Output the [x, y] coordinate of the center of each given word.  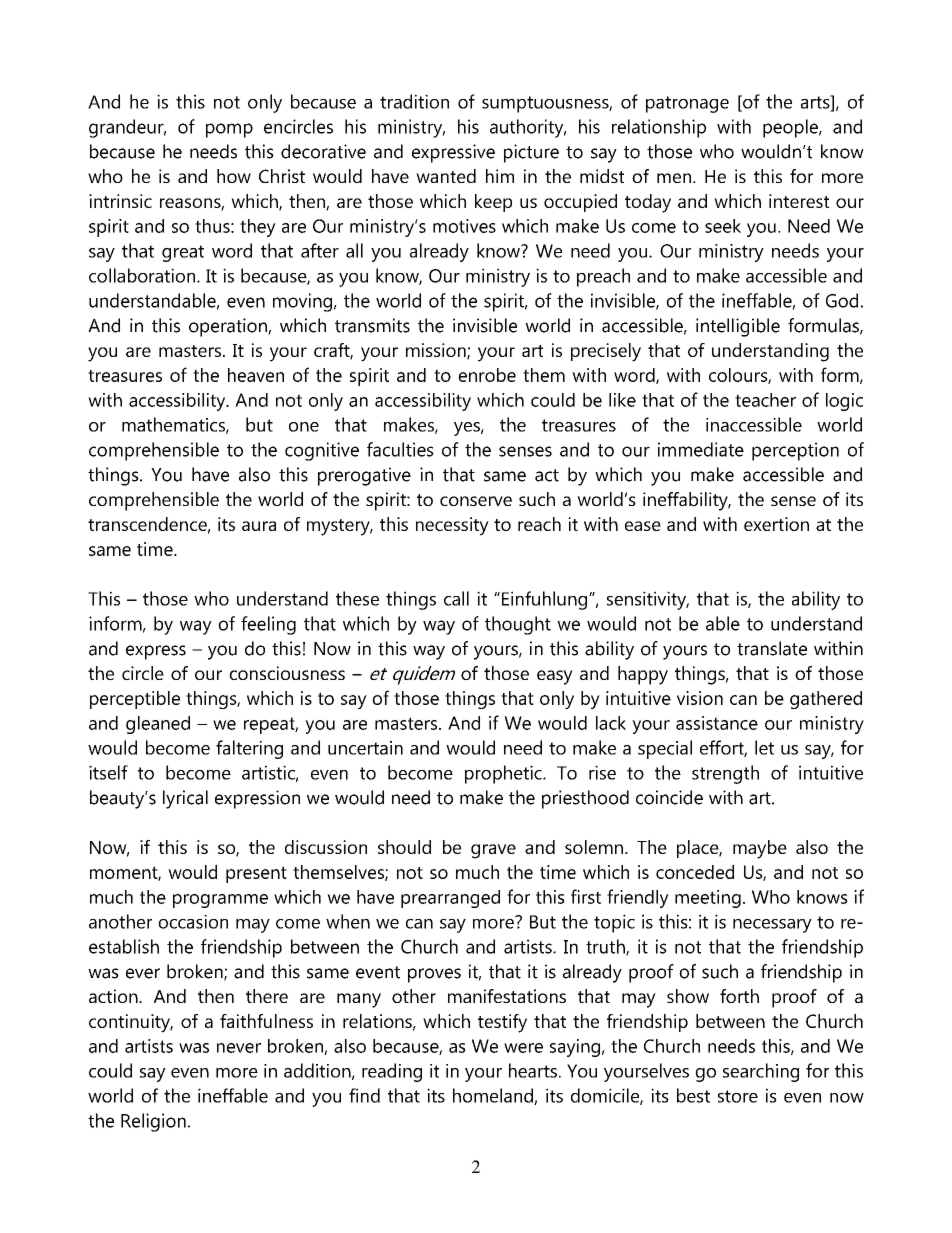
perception [795, 451]
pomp [229, 130]
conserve [476, 501]
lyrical [185, 799]
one [304, 427]
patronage [687, 104]
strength [725, 774]
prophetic [504, 774]
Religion [153, 1122]
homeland [494, 1096]
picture [531, 153]
